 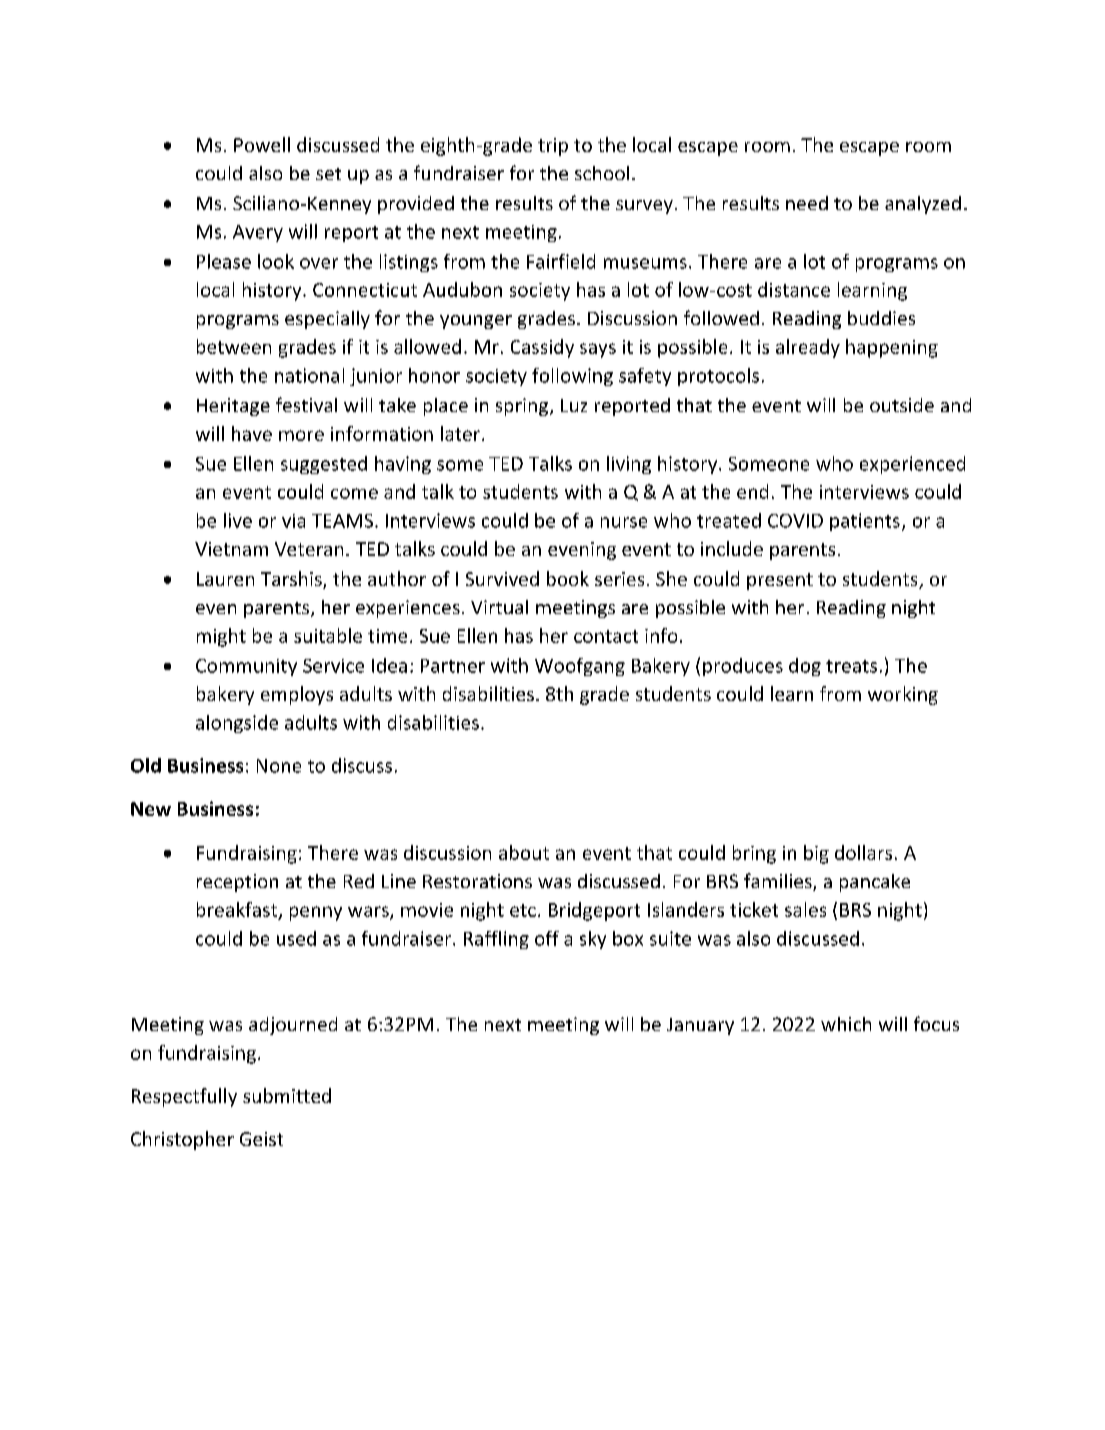 What do you see at coordinates (231, 549) in the image?
I see `Vietnam` at bounding box center [231, 549].
